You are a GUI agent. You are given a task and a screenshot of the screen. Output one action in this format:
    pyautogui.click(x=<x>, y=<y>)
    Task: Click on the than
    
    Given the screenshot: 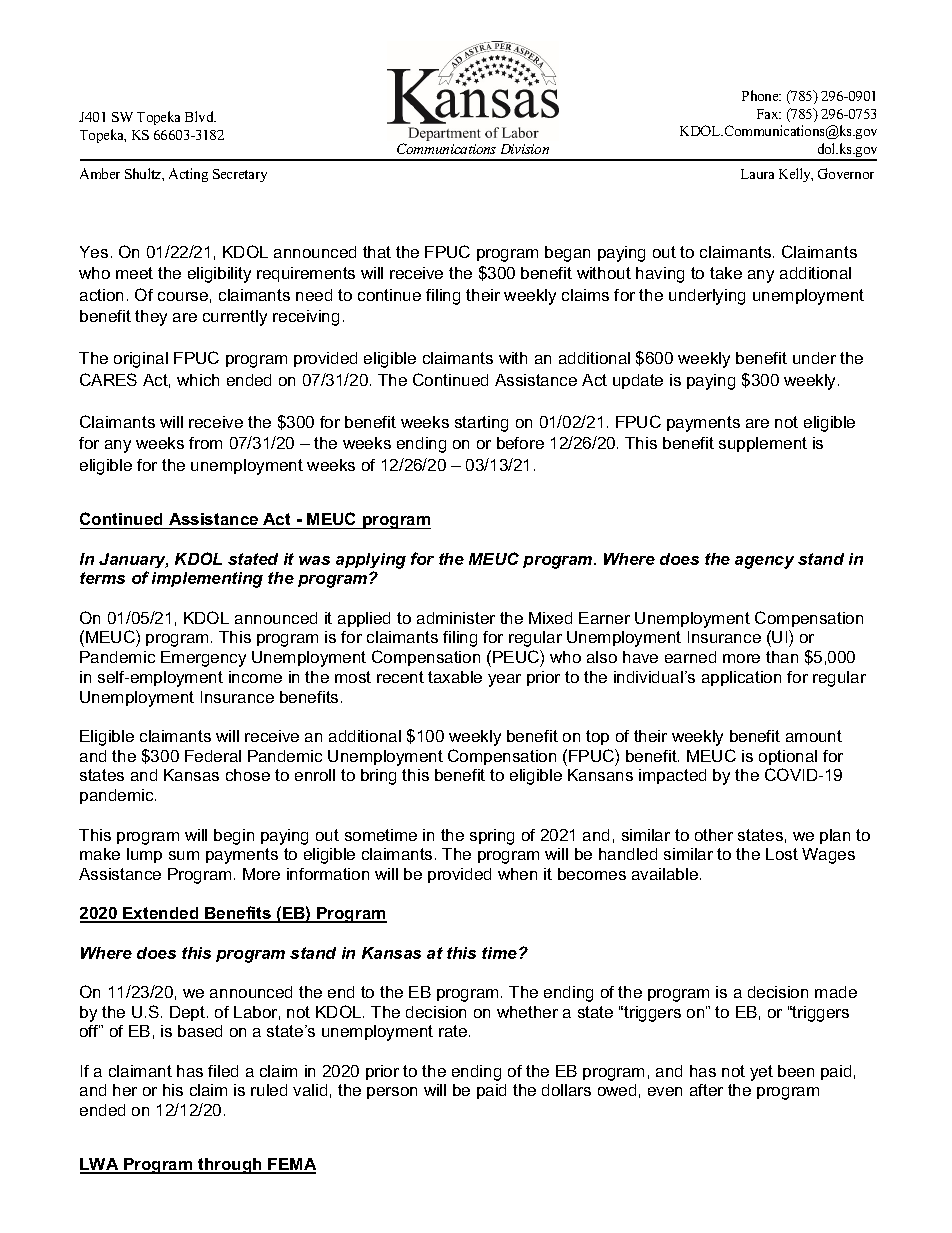 What is the action you would take?
    pyautogui.click(x=782, y=657)
